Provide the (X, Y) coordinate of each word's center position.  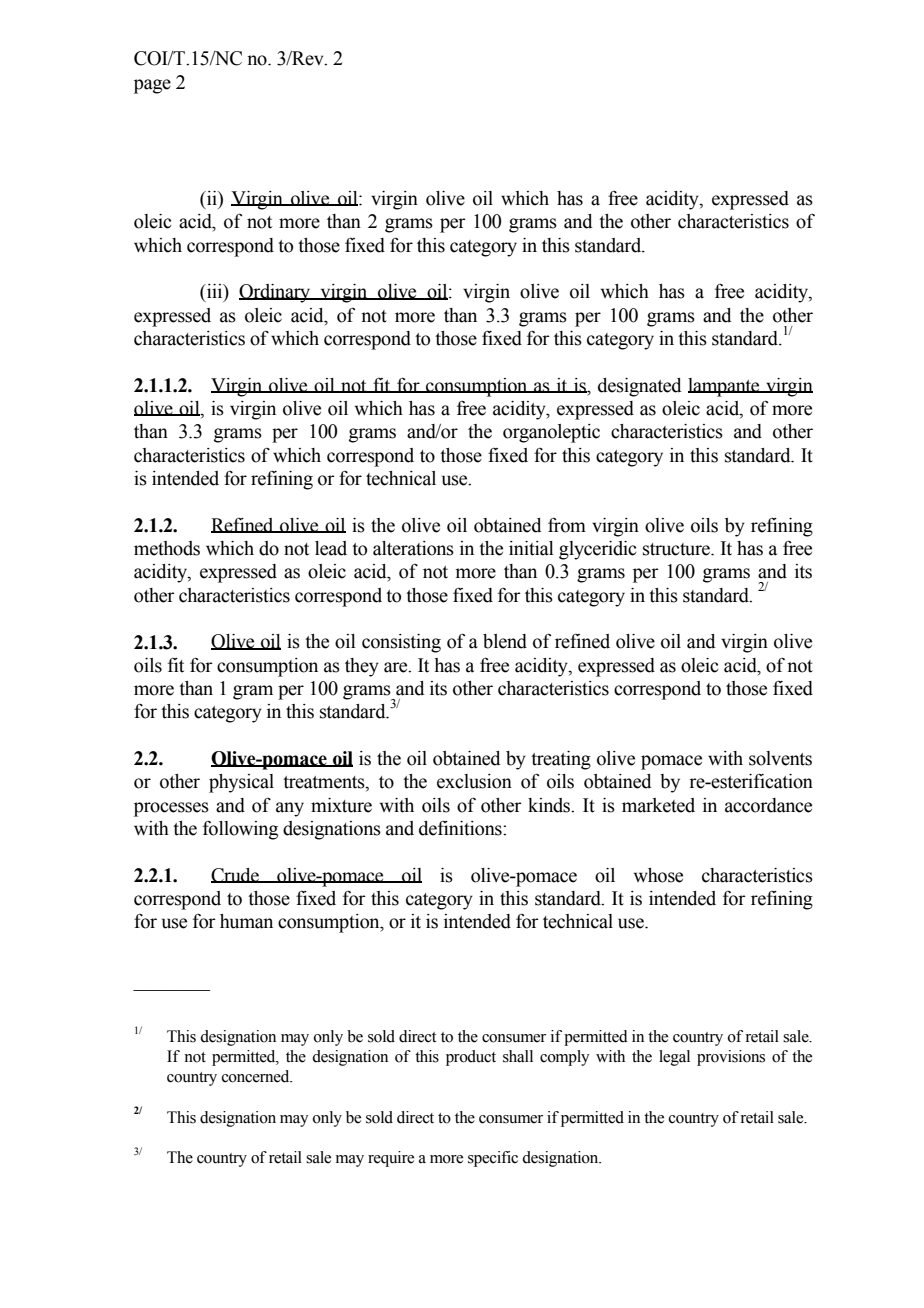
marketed (658, 805)
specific (493, 1159)
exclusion (474, 781)
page (152, 86)
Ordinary (276, 293)
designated (640, 387)
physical (241, 783)
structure (677, 549)
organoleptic (551, 433)
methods (167, 548)
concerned (257, 1076)
